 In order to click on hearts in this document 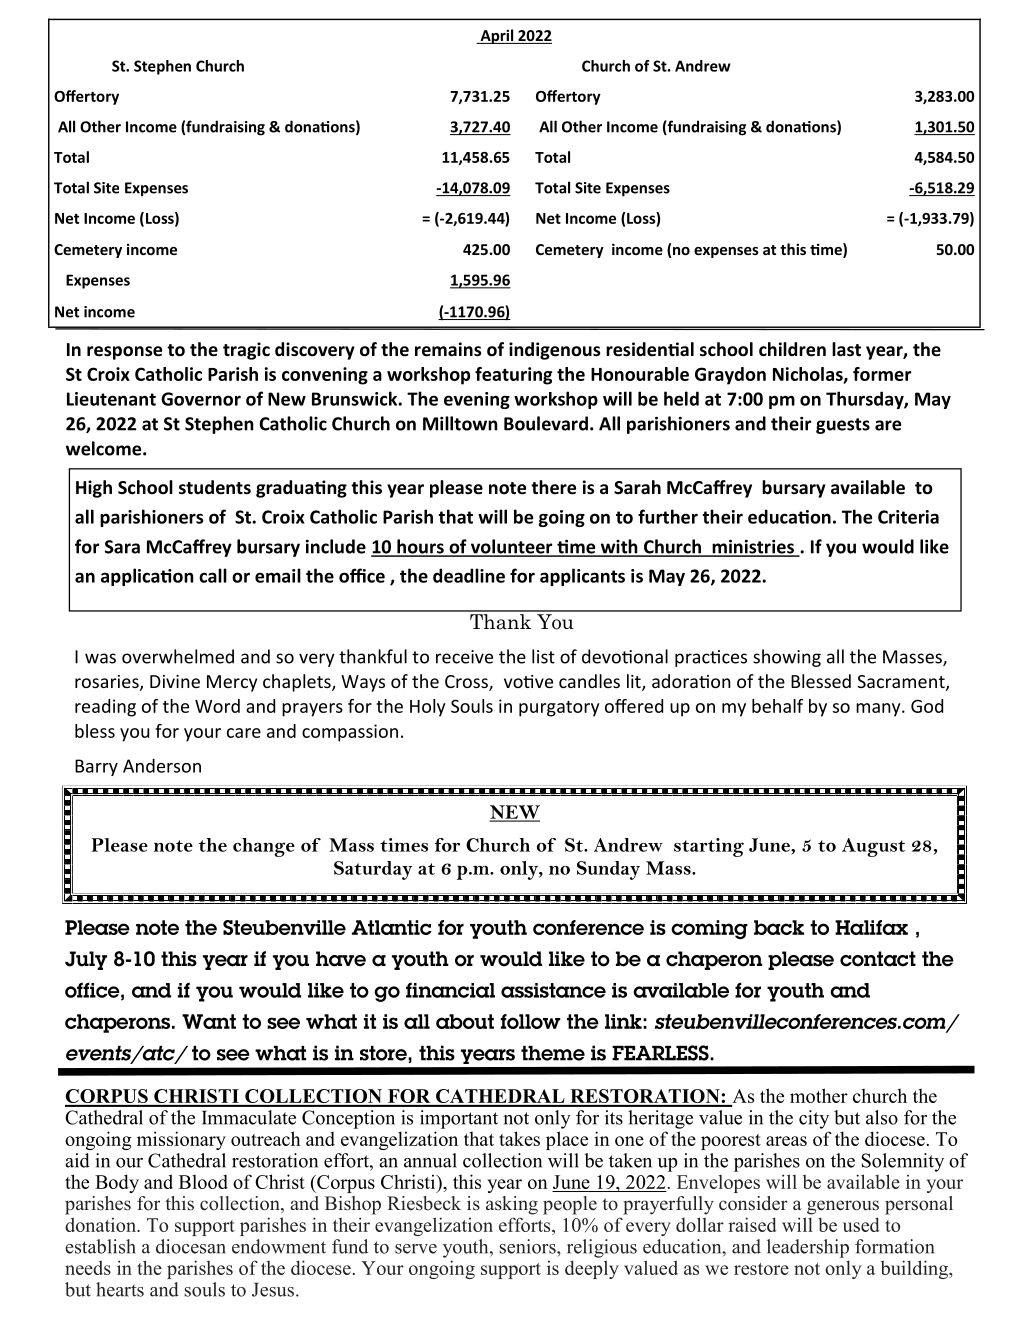, I will do `click(120, 1289)`.
